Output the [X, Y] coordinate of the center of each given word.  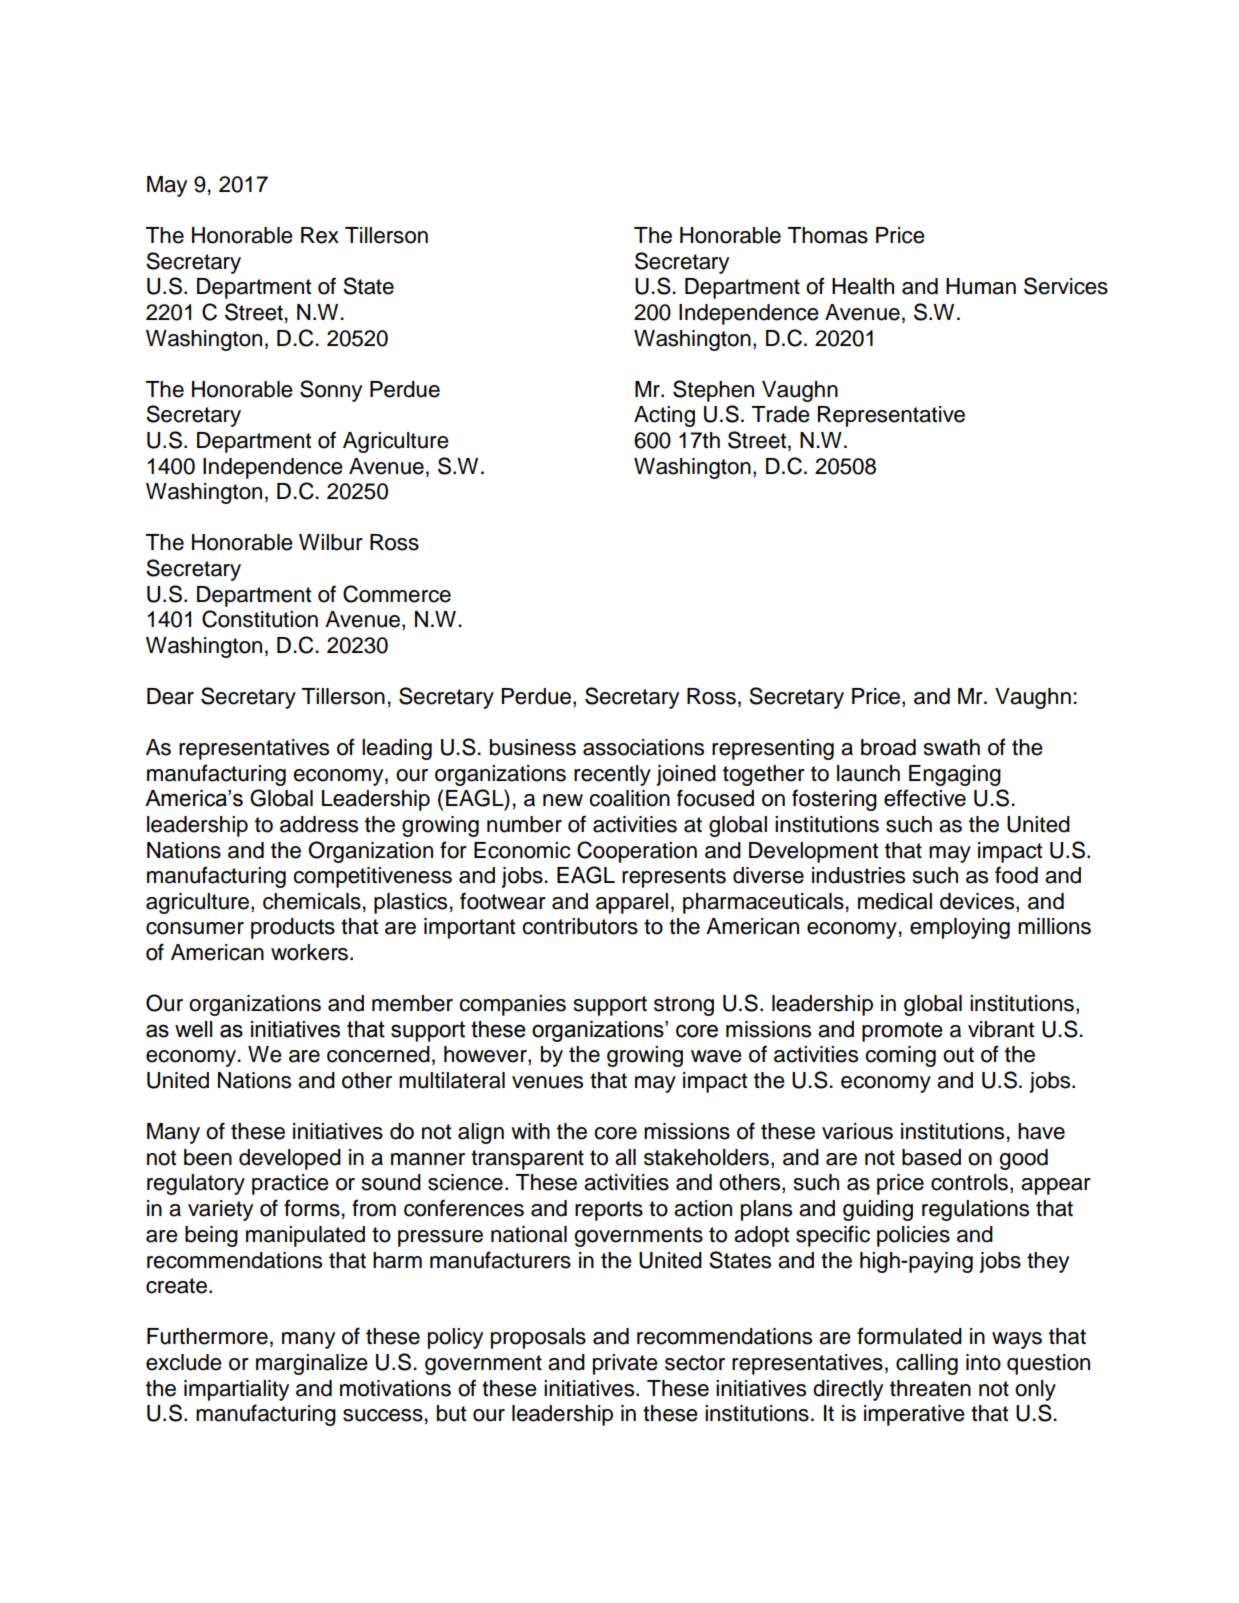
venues [547, 1082]
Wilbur [331, 542]
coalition [629, 798]
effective [925, 798]
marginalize [312, 1364]
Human [981, 286]
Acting [664, 416]
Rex [320, 235]
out [958, 1055]
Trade [781, 414]
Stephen [713, 391]
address [319, 824]
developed [290, 1159]
